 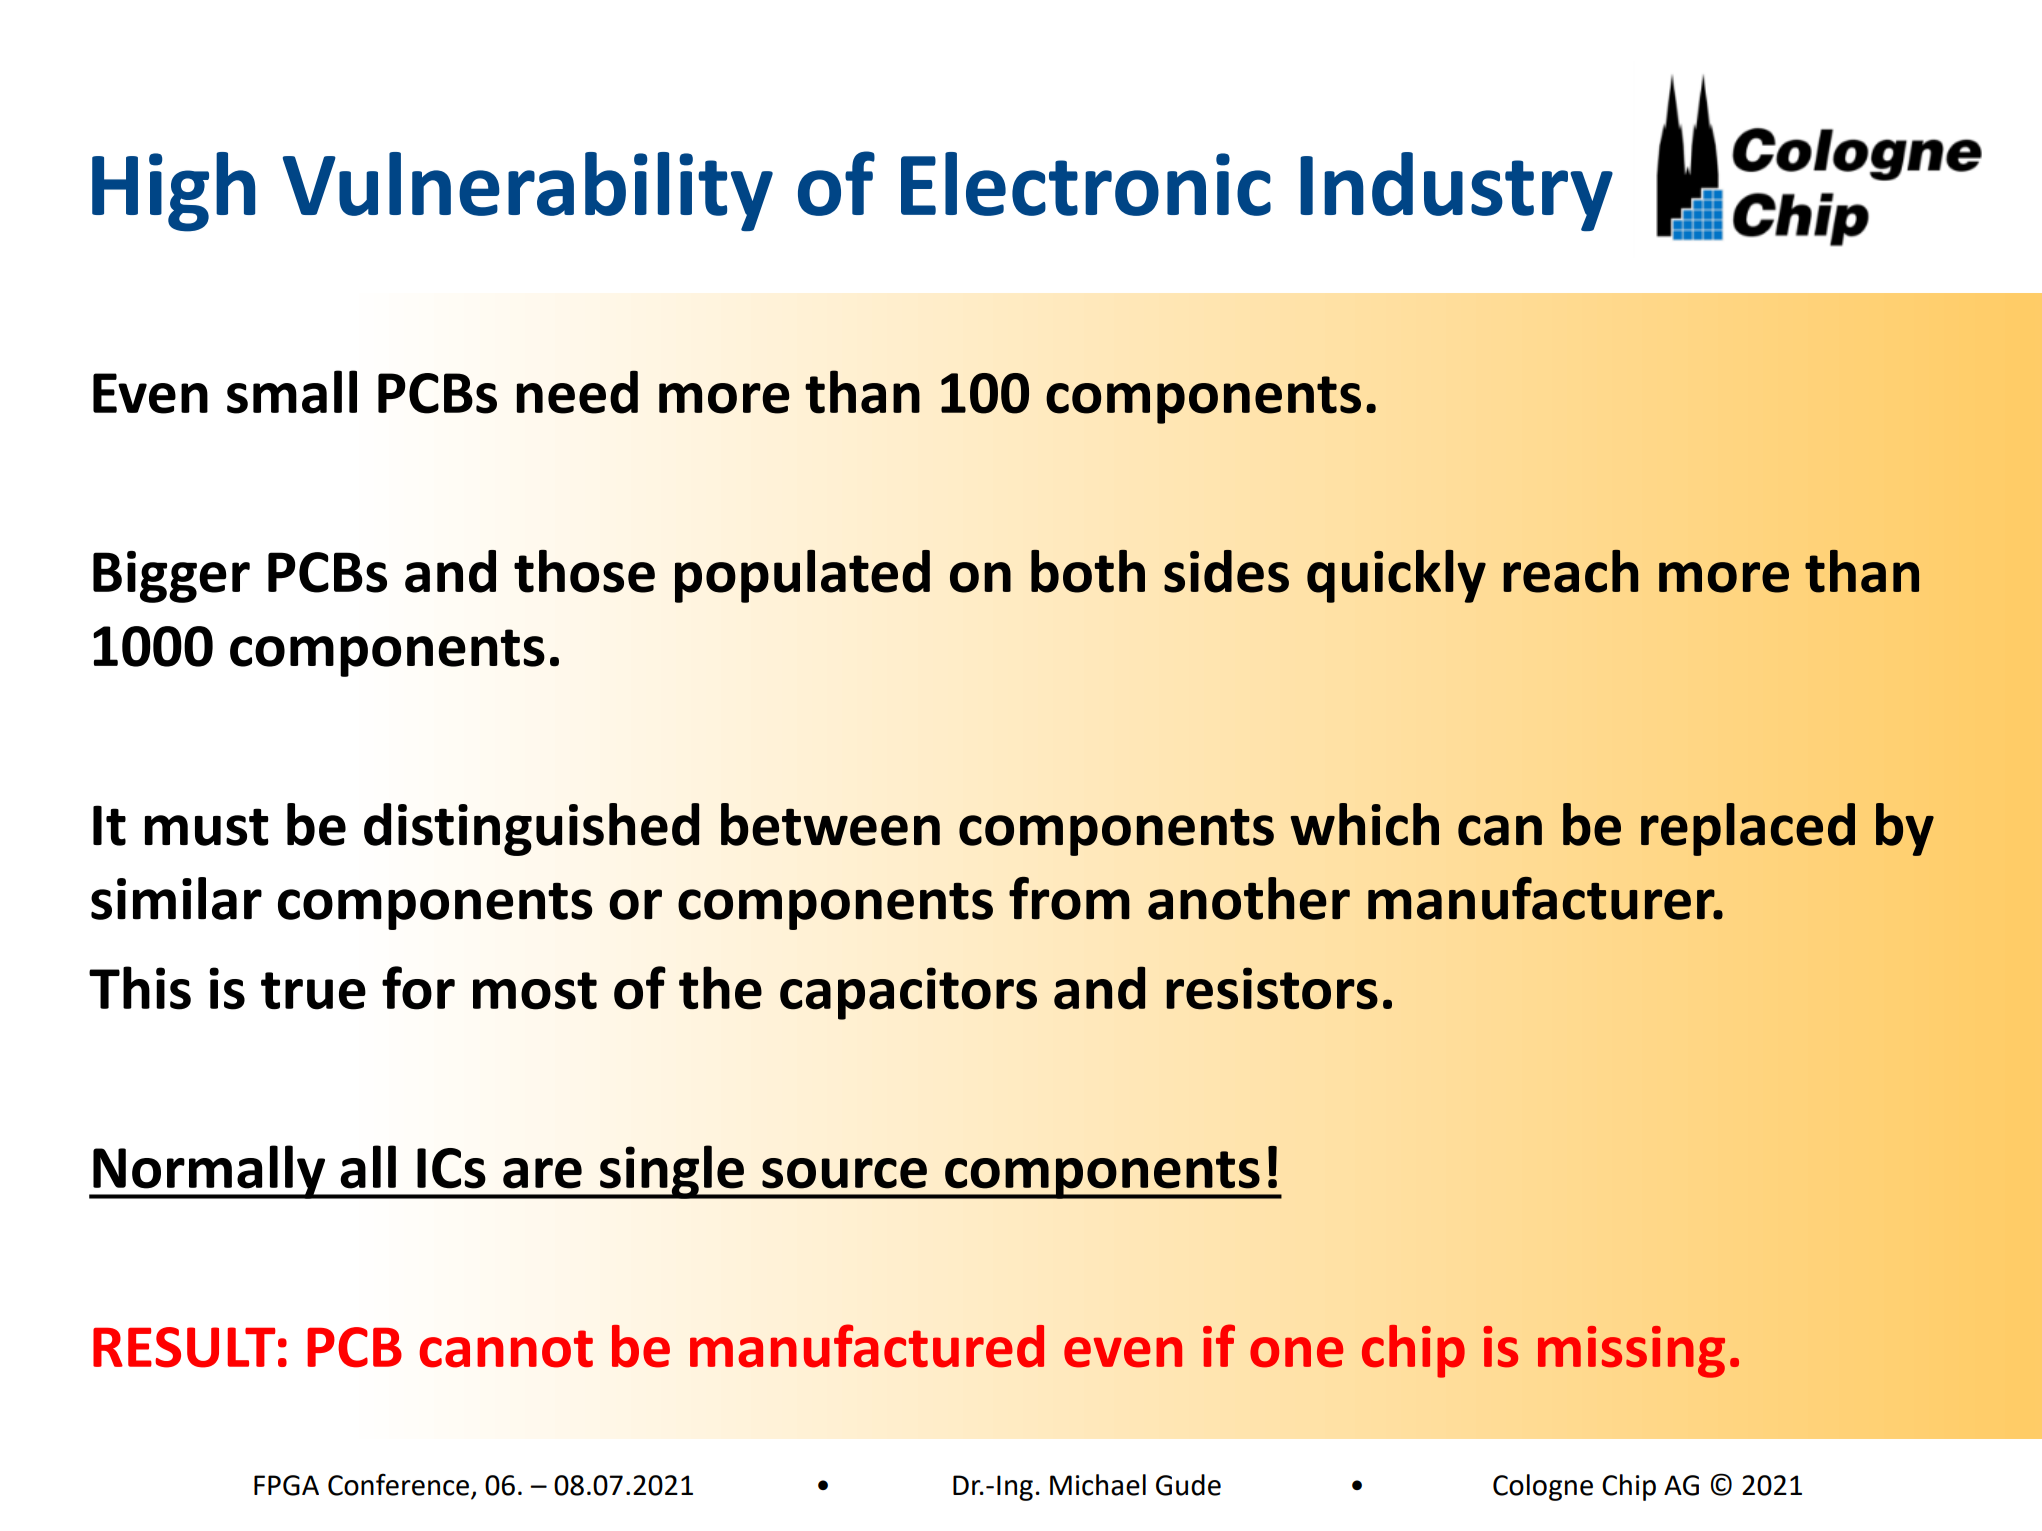 What do you see at coordinates (1364, 824) in the image?
I see `which` at bounding box center [1364, 824].
